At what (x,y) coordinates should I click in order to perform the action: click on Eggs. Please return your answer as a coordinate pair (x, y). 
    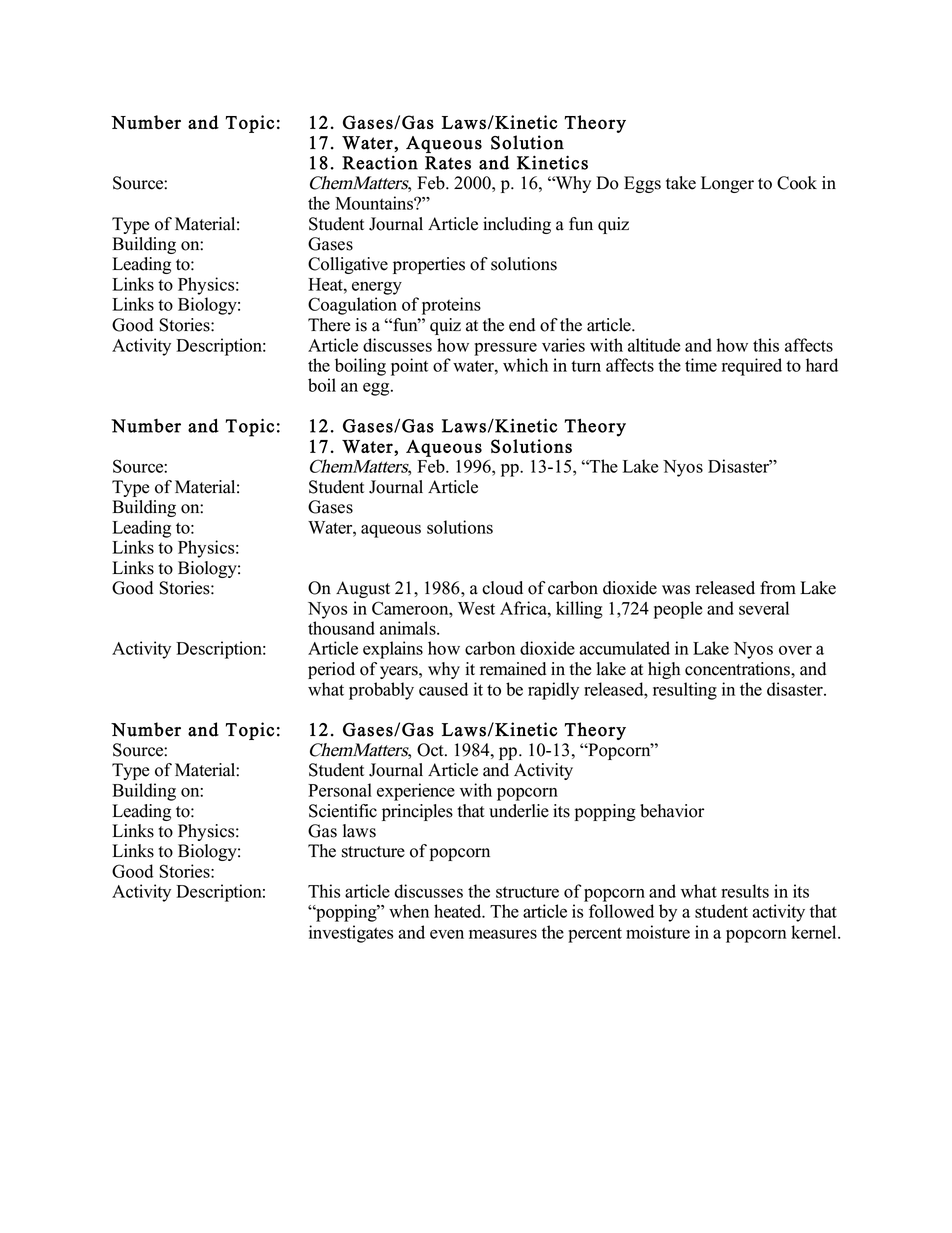
    Looking at the image, I should click on (642, 184).
